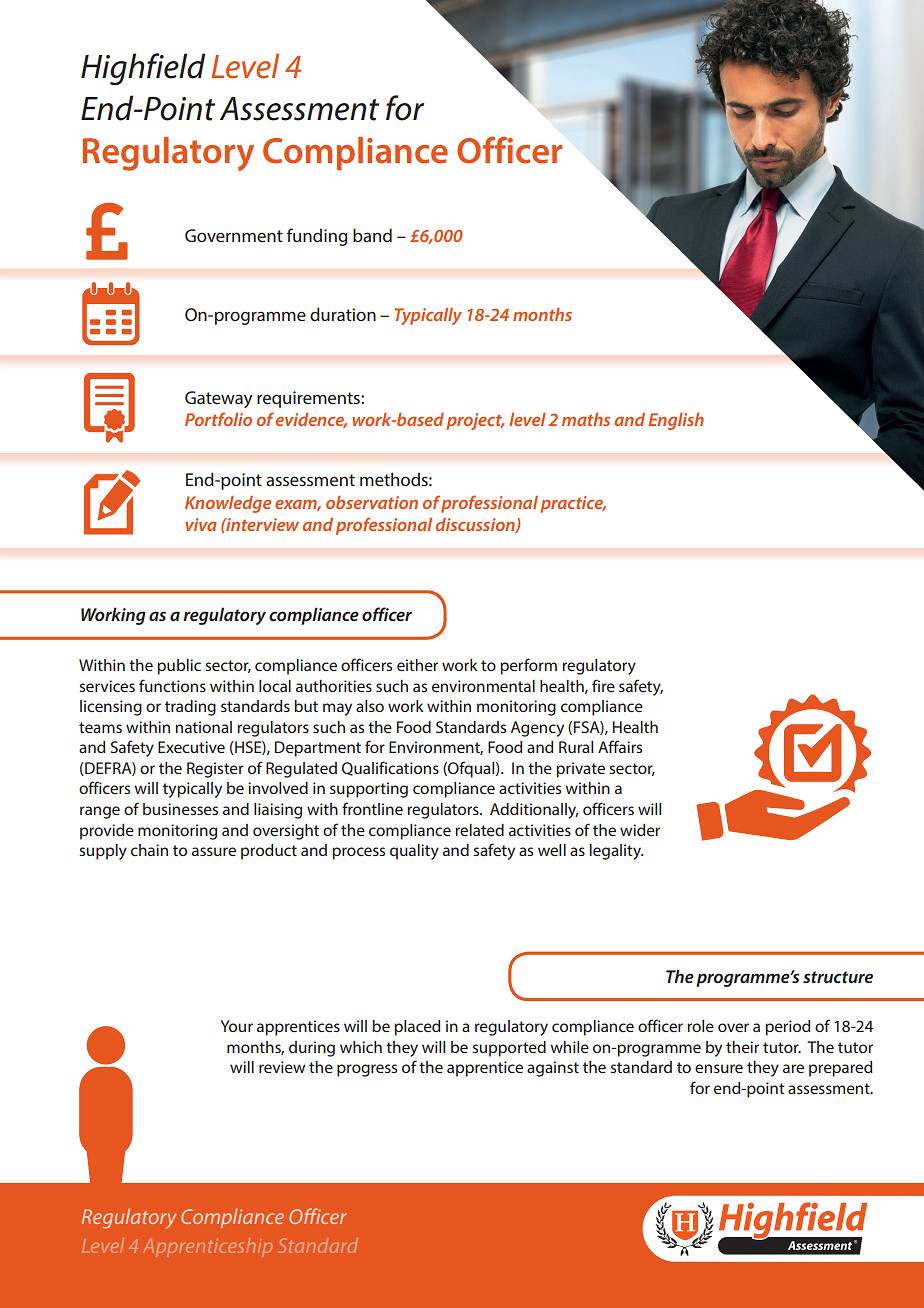 This screenshot has width=924, height=1308. I want to click on Your, so click(237, 1026).
